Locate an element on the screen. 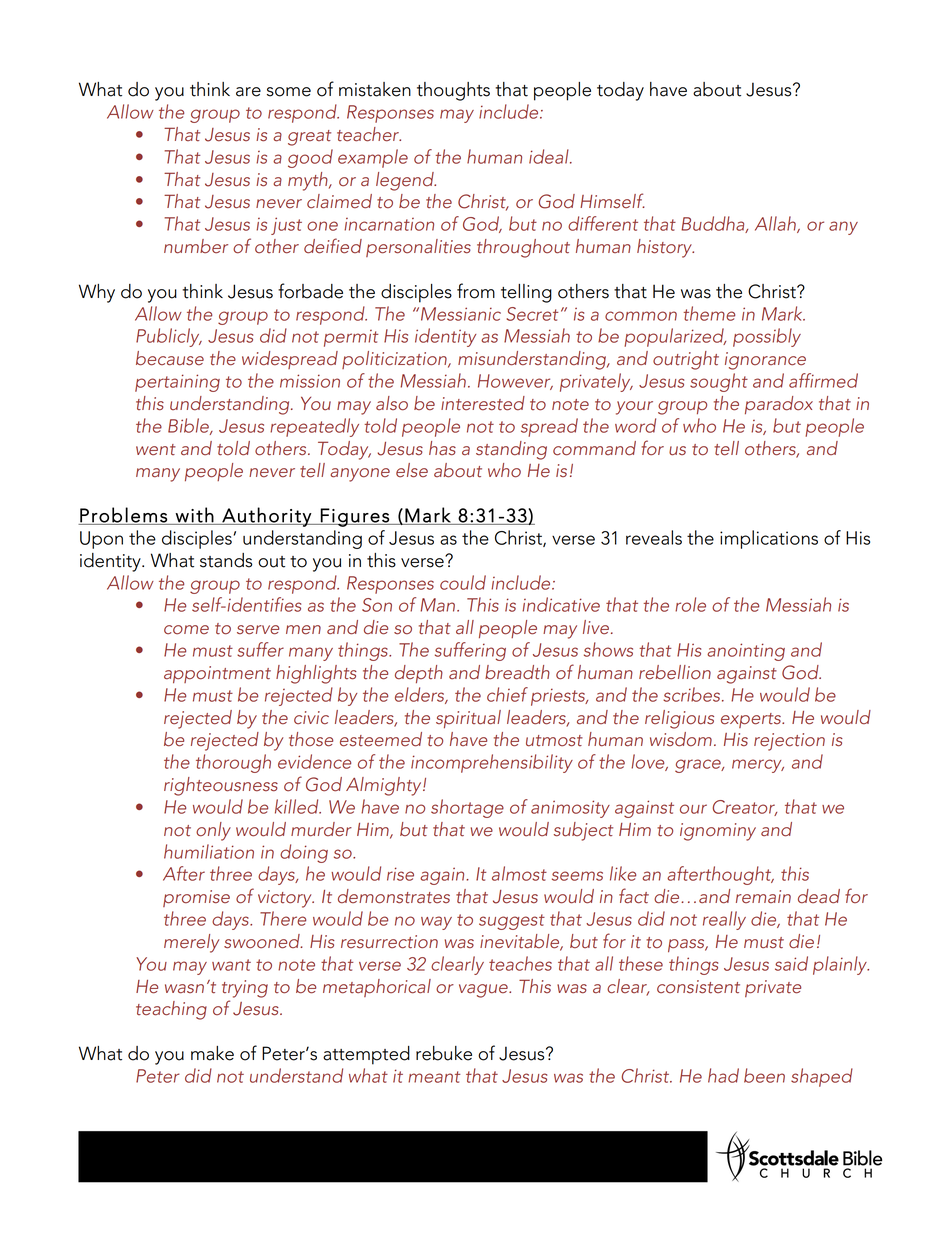  thorough is located at coordinates (233, 763).
